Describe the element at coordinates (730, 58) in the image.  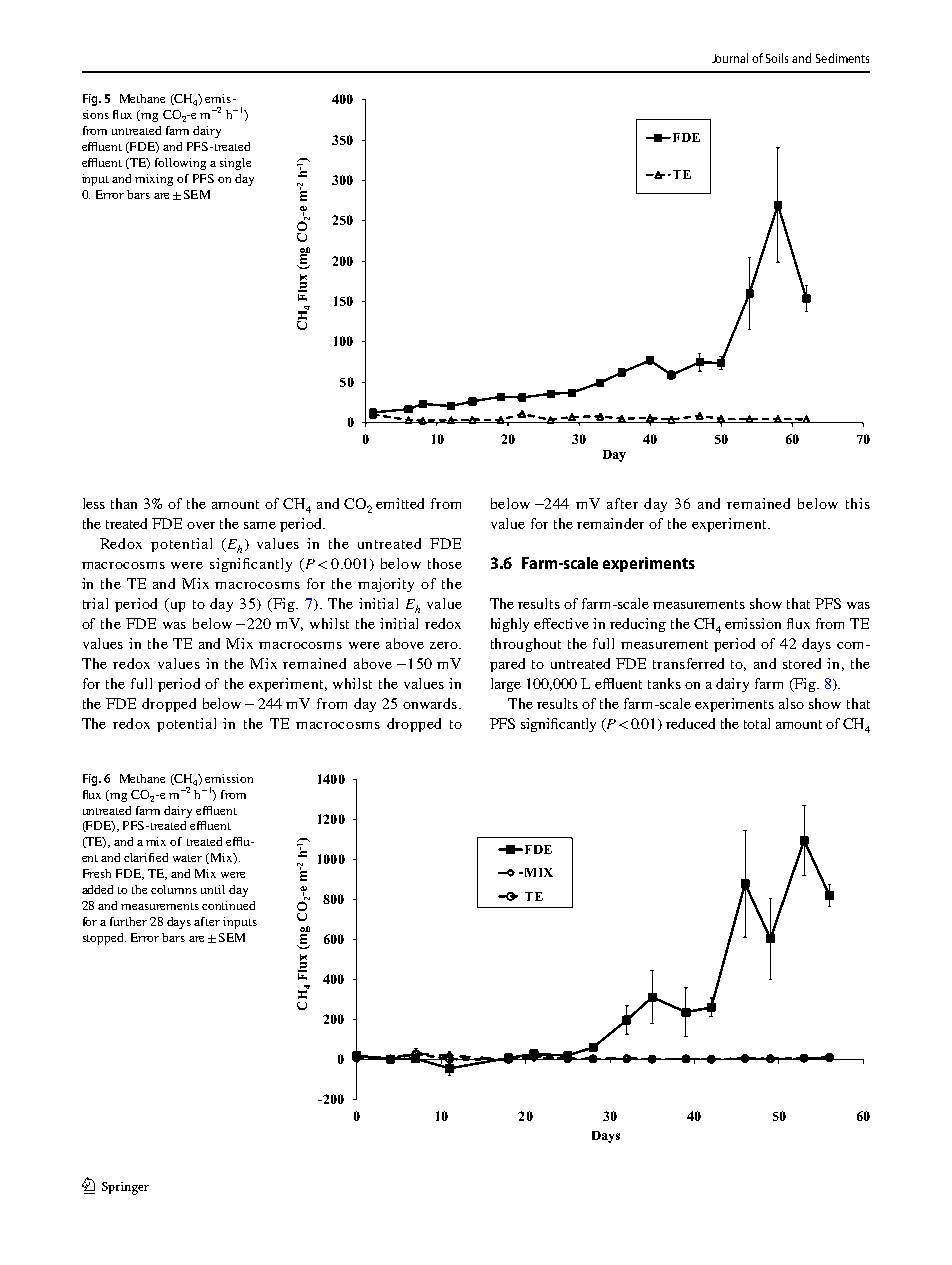
I see `Journal` at that location.
